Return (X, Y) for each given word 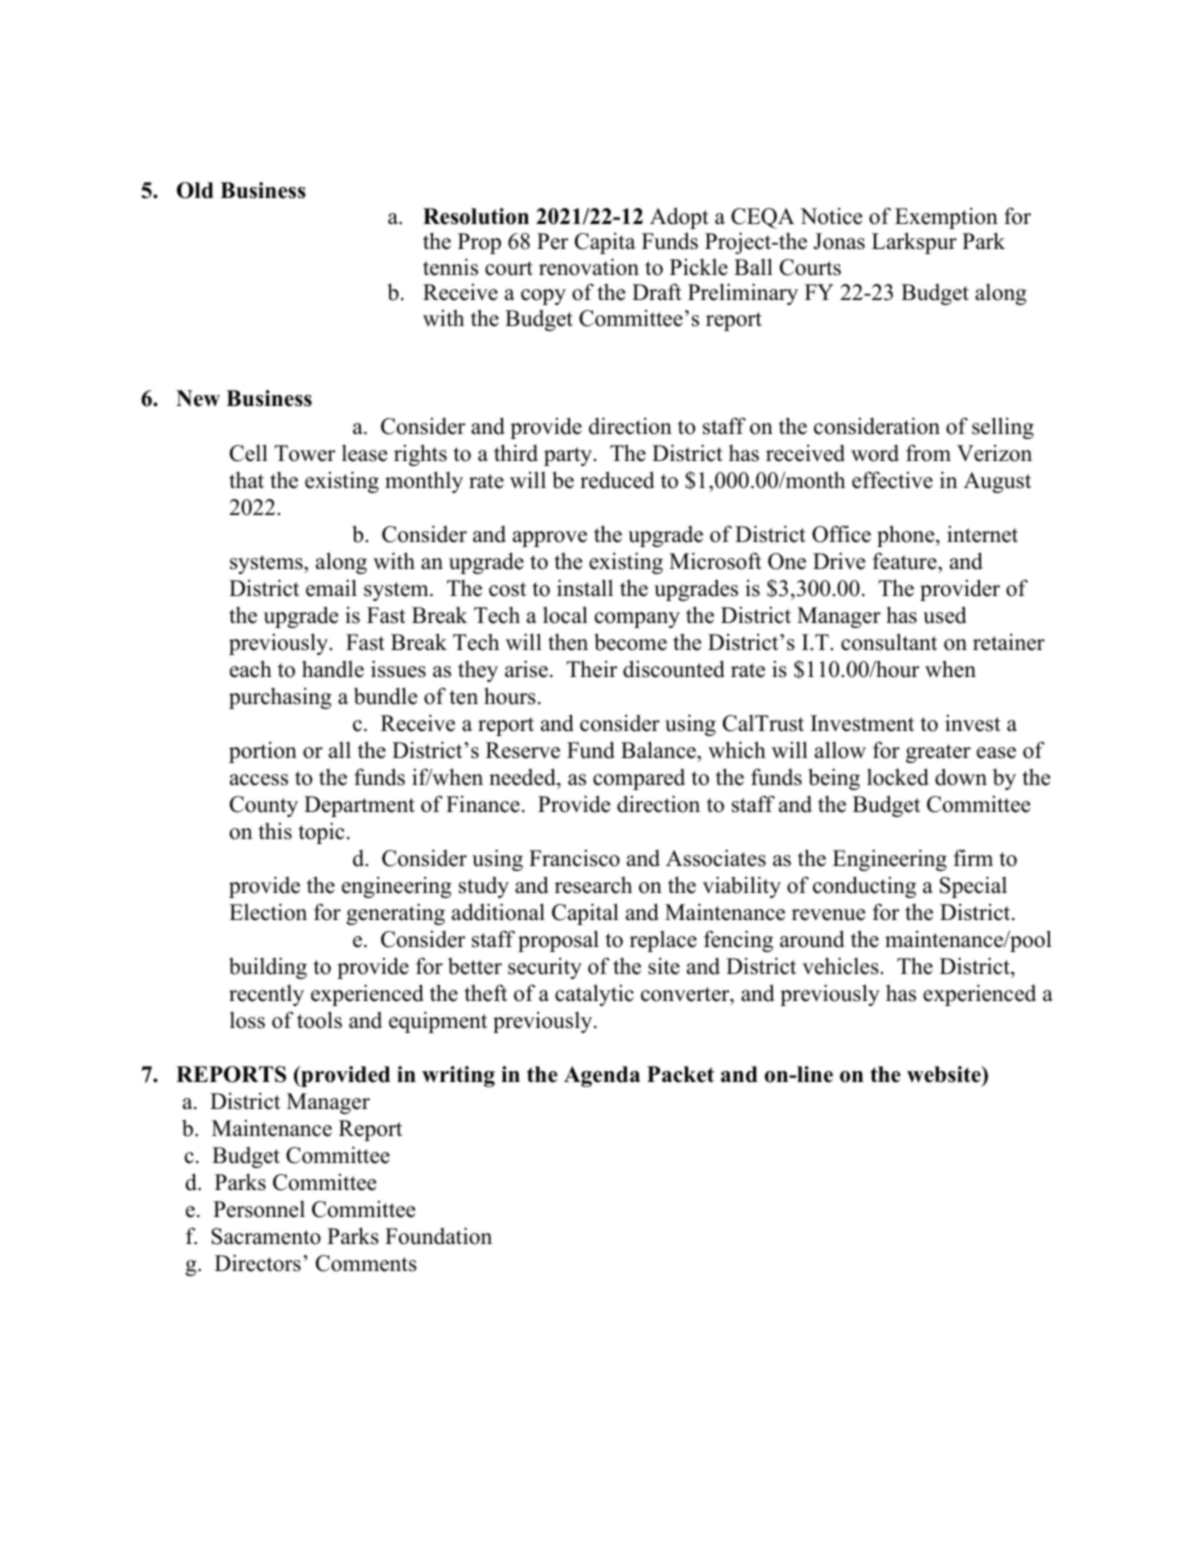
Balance (659, 750)
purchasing (280, 698)
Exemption (946, 218)
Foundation (438, 1236)
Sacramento (266, 1236)
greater (938, 753)
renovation (589, 267)
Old (195, 190)
